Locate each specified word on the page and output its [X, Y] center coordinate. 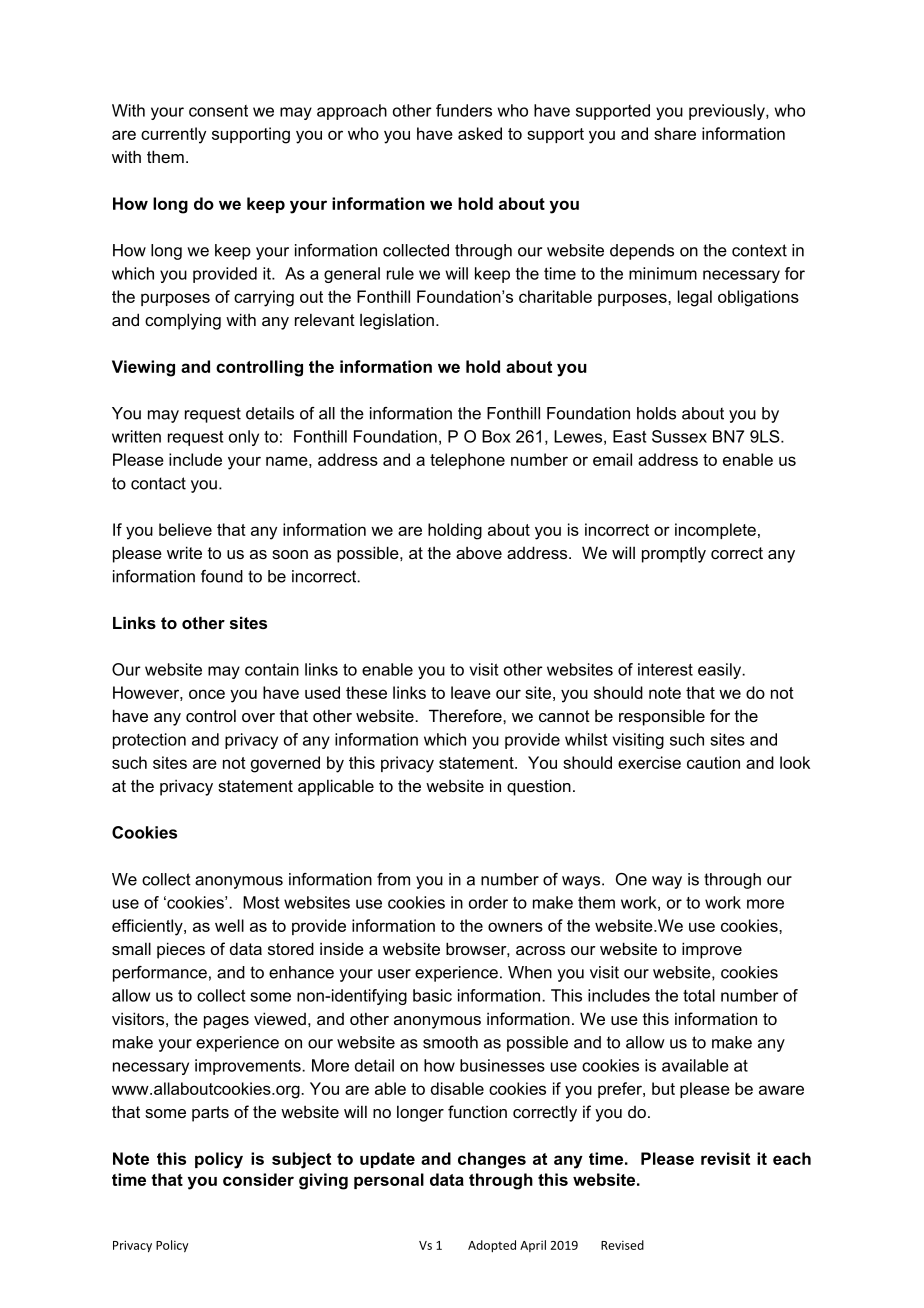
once [207, 694]
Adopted [492, 1246]
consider [258, 1179]
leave [471, 692]
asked [480, 133]
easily [721, 671]
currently [173, 135]
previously [728, 112]
